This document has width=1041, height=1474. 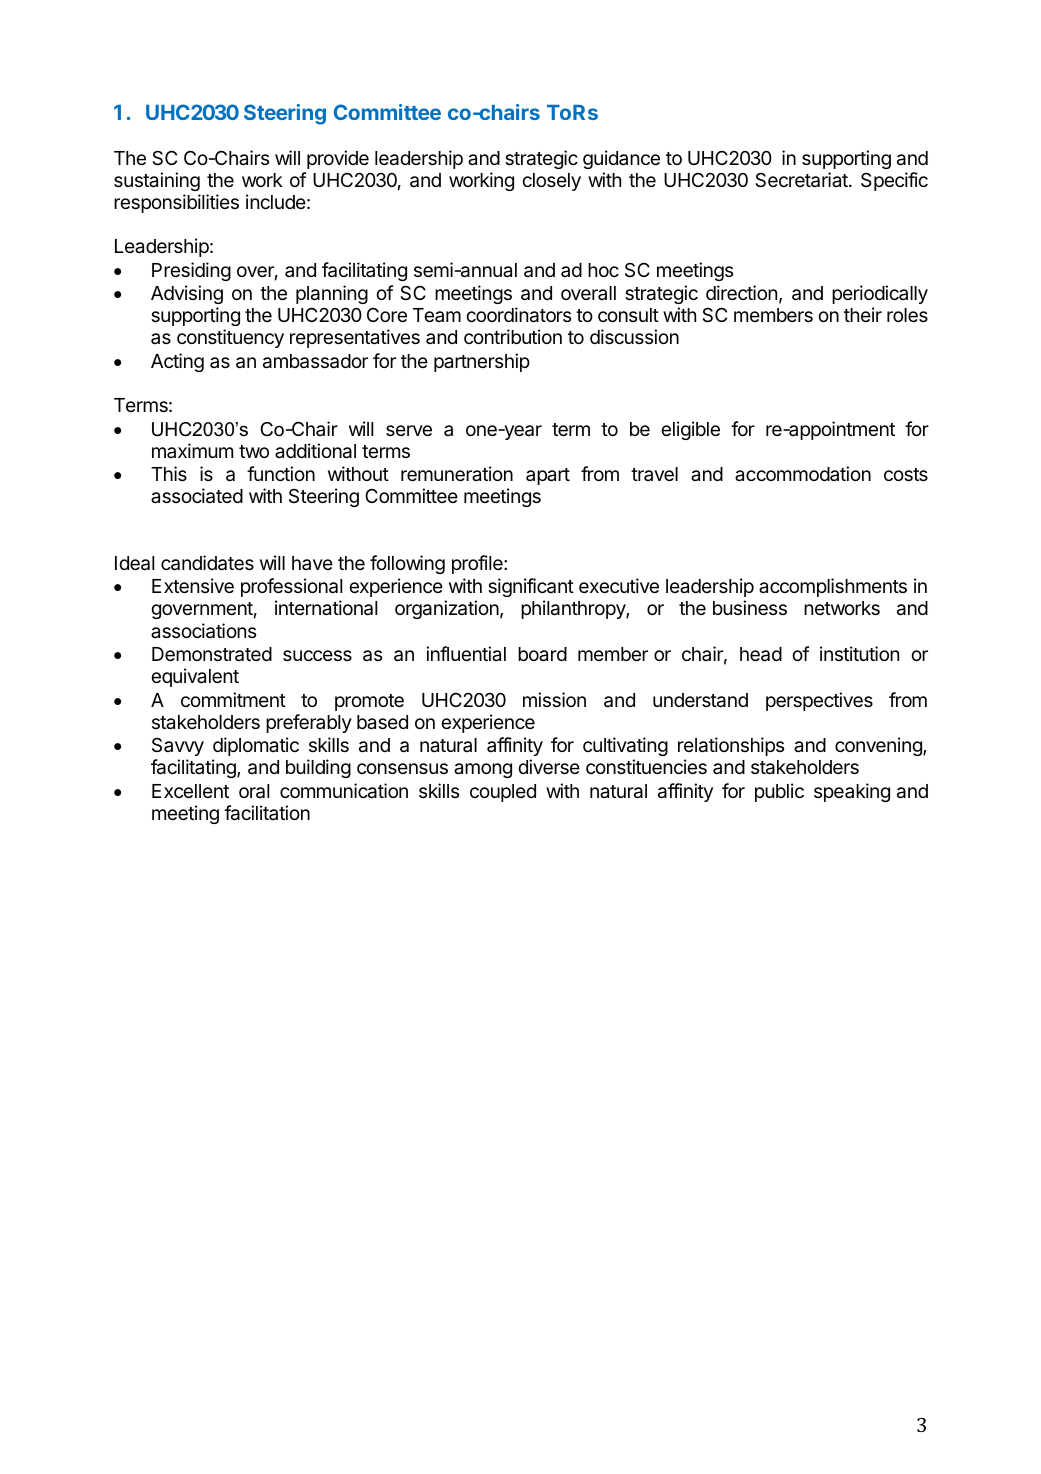 What do you see at coordinates (254, 791) in the document?
I see `oral` at bounding box center [254, 791].
